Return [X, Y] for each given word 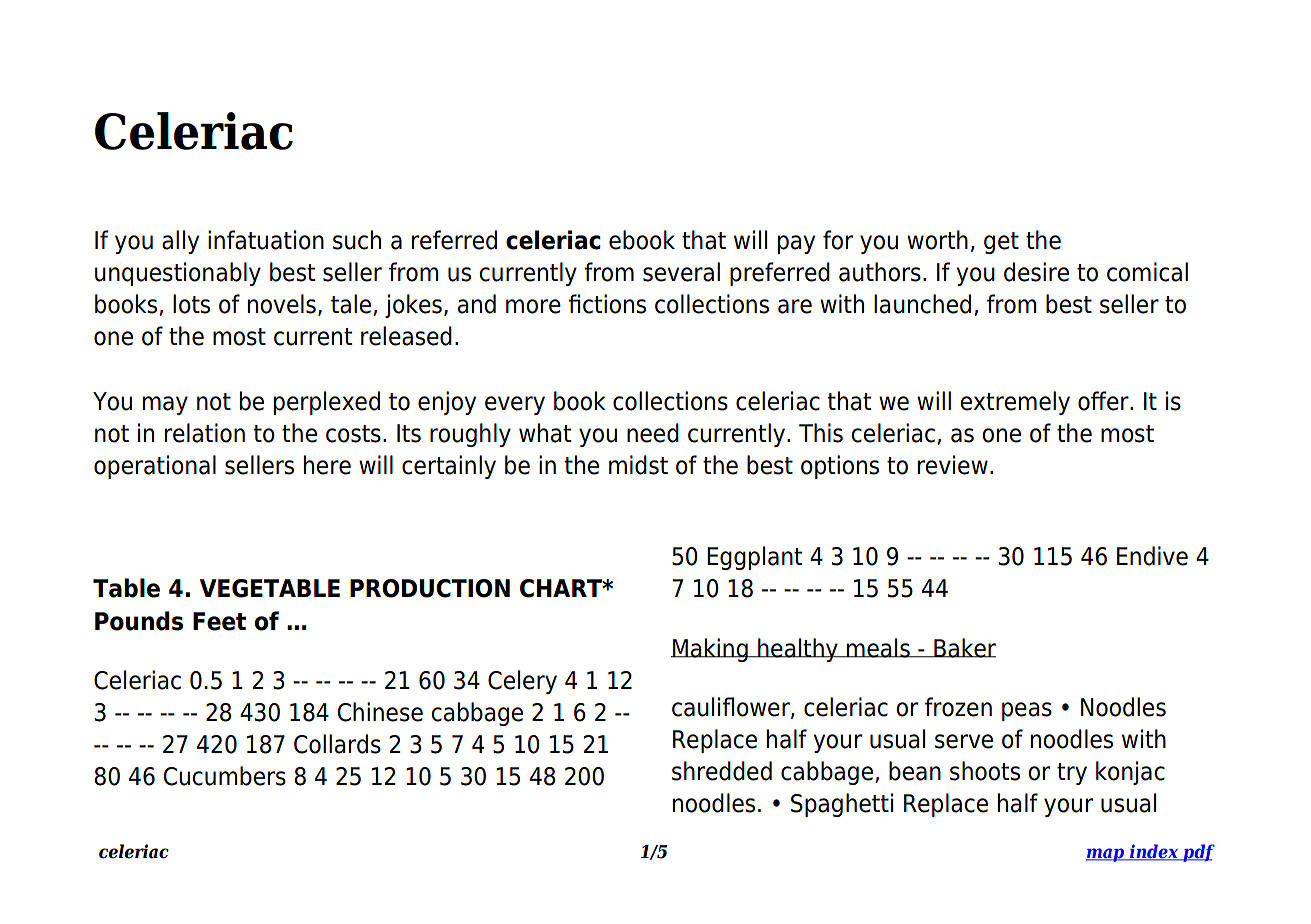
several [681, 272]
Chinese [380, 712]
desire [1036, 272]
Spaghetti [842, 805]
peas [1027, 711]
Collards [337, 744]
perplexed [327, 403]
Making [710, 650]
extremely [1015, 403]
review [953, 465]
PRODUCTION [430, 588]
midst [638, 465]
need [653, 433]
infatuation [266, 240]
